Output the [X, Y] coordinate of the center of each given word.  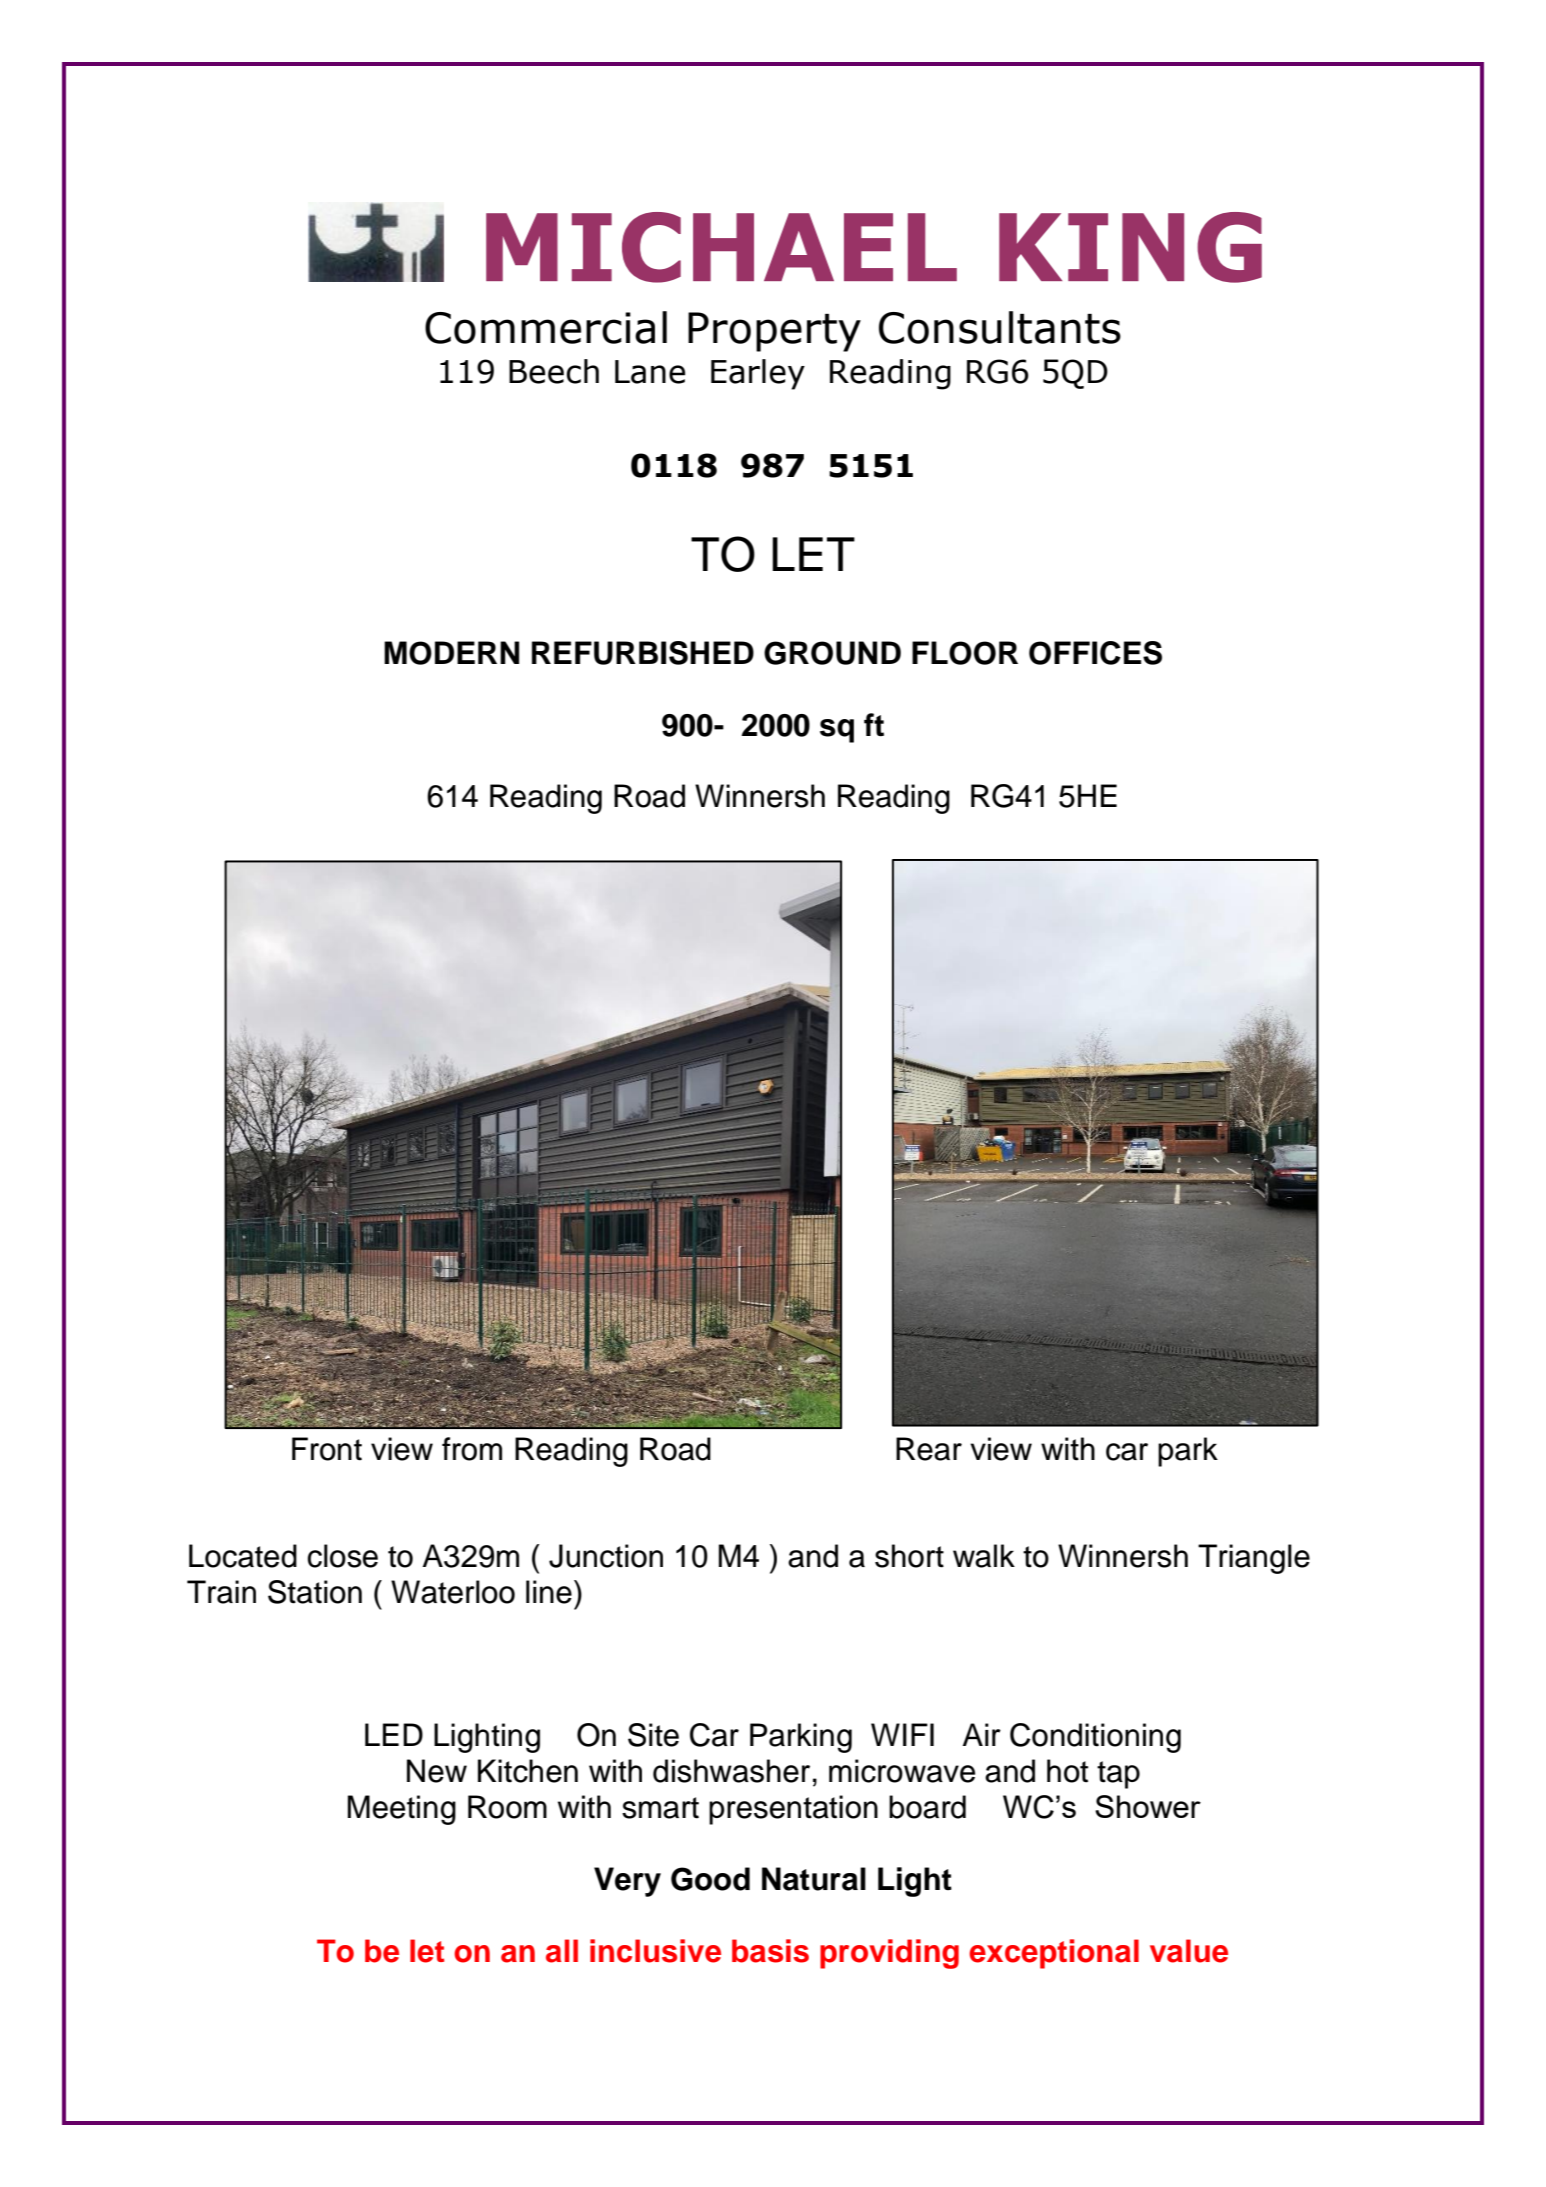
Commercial [546, 327]
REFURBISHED [643, 653]
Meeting [402, 1810]
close [343, 1556]
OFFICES [1095, 653]
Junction [606, 1556]
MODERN [451, 653]
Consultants [1000, 327]
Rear [929, 1449]
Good [710, 1879]
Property [774, 332]
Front [327, 1449]
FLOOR [965, 653]
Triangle [1254, 1559]
